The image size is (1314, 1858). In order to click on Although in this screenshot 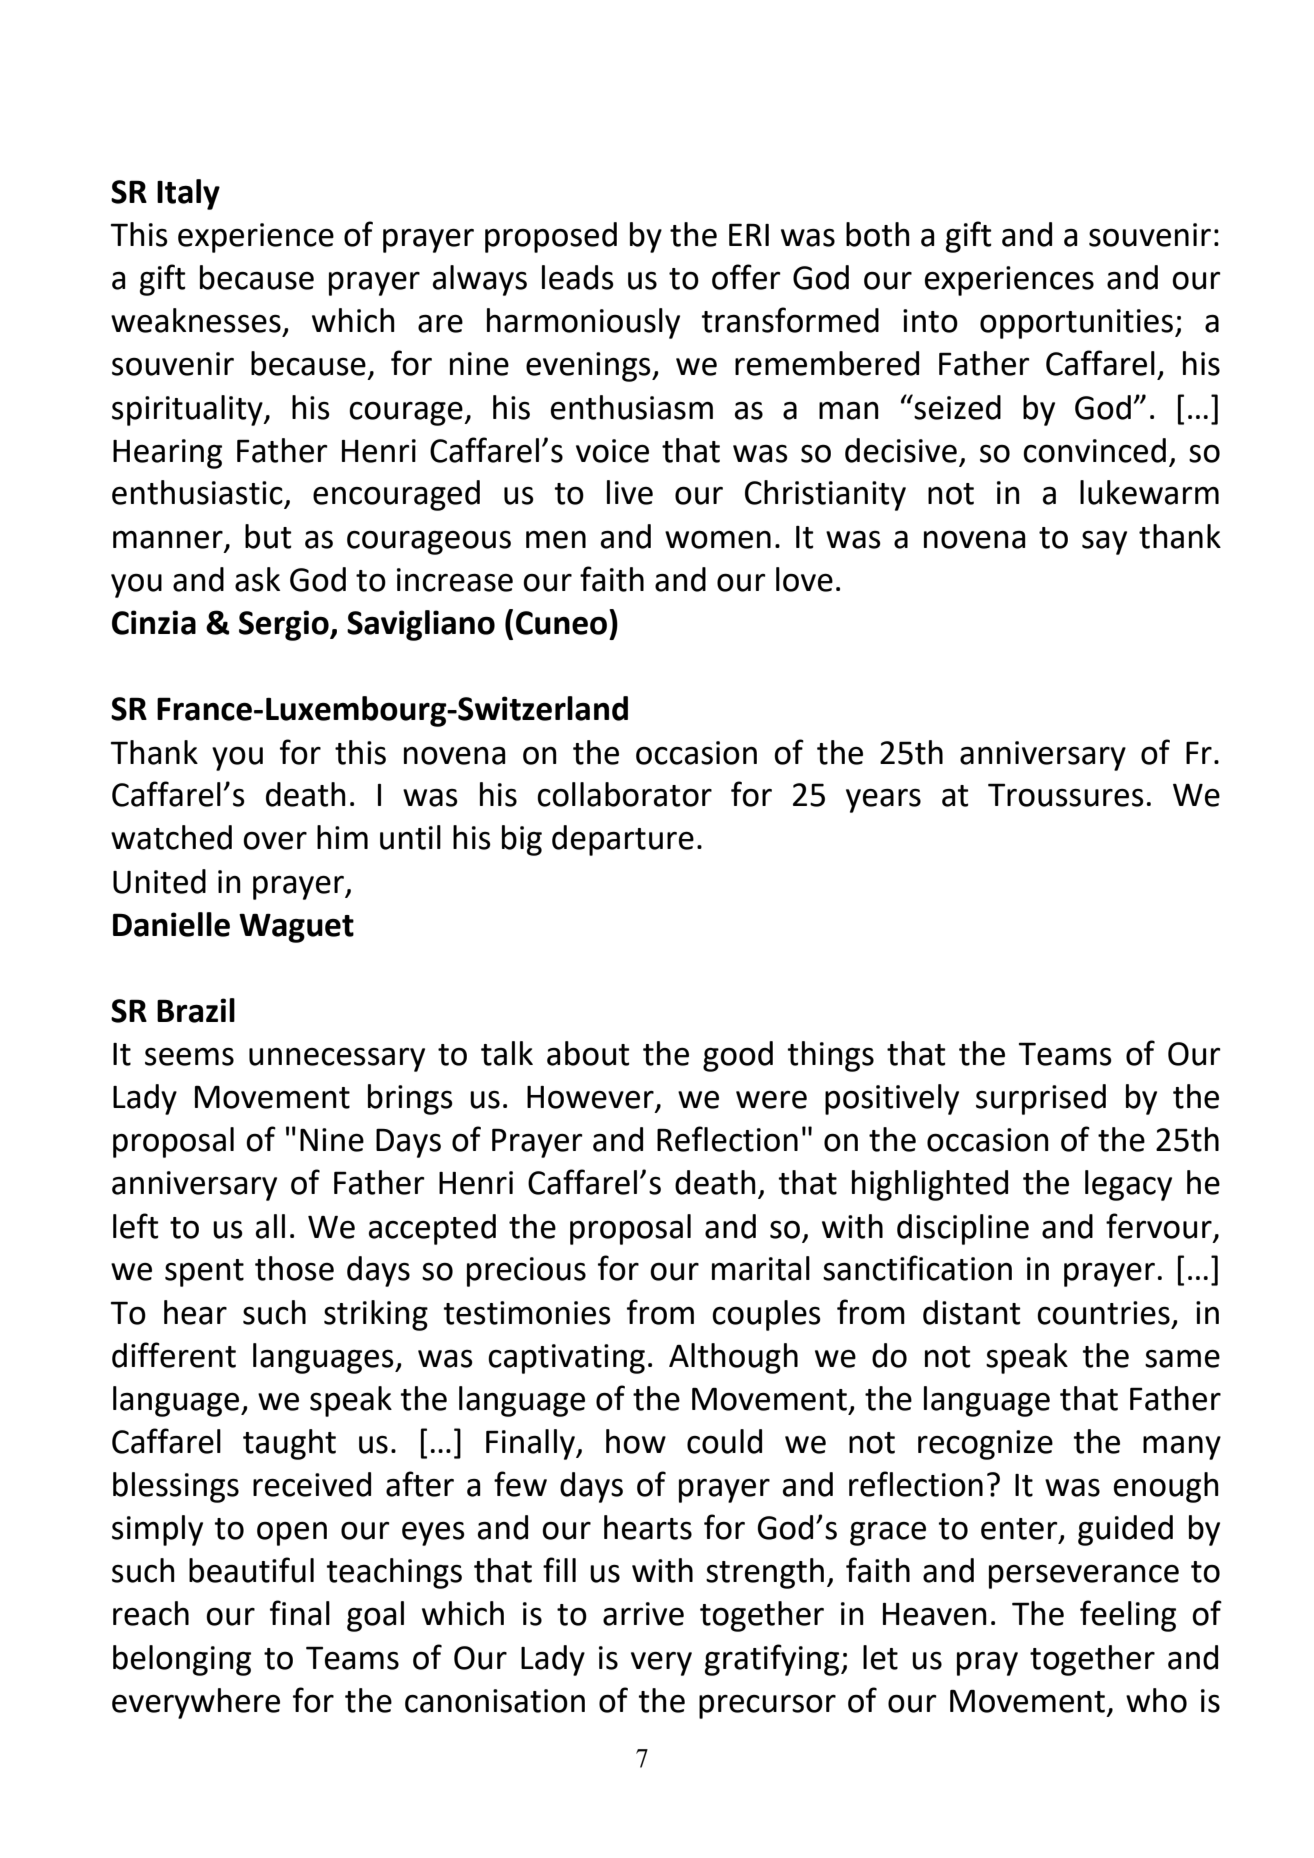, I will do `click(733, 1358)`.
